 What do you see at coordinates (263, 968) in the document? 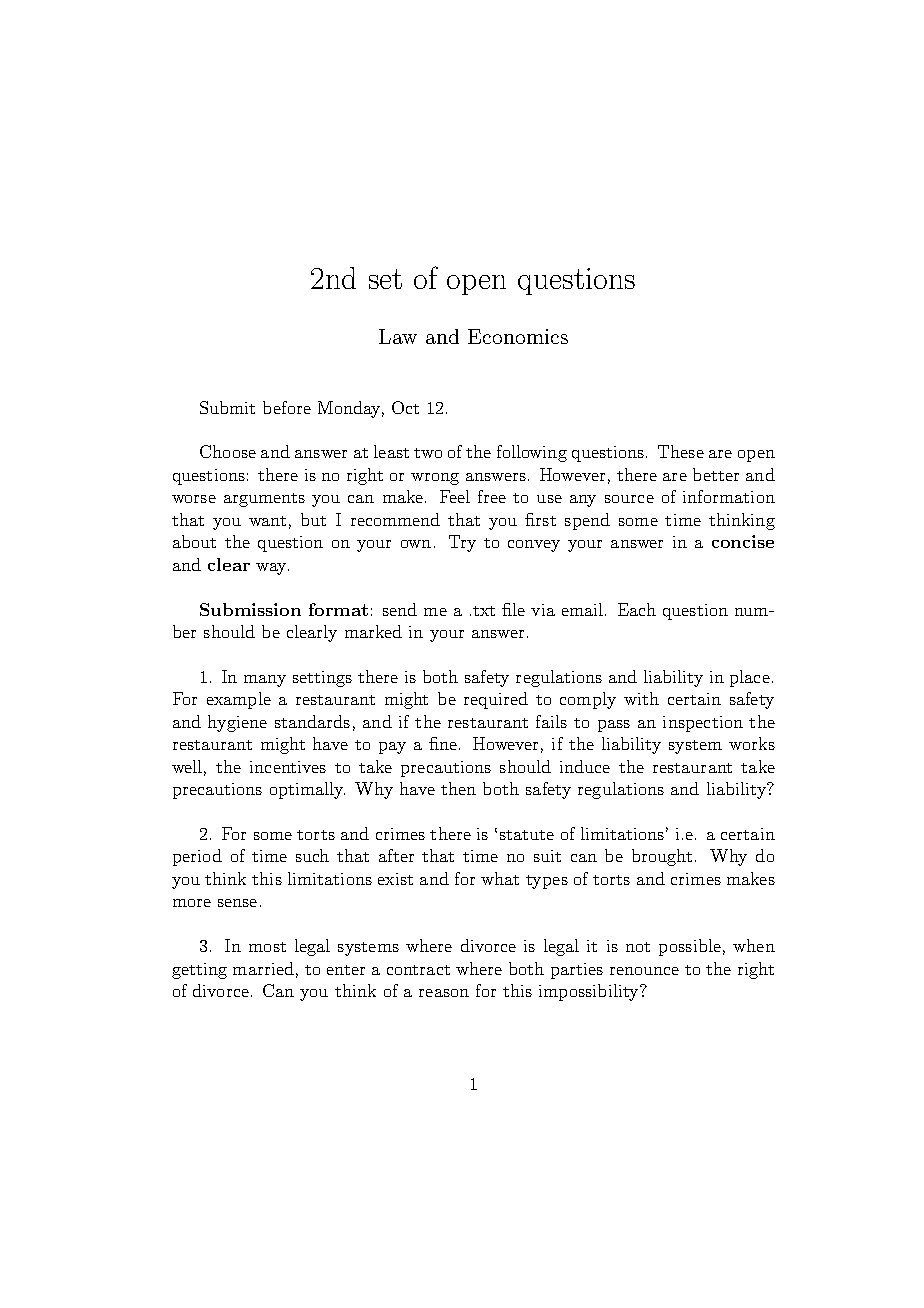
I see `married` at bounding box center [263, 968].
